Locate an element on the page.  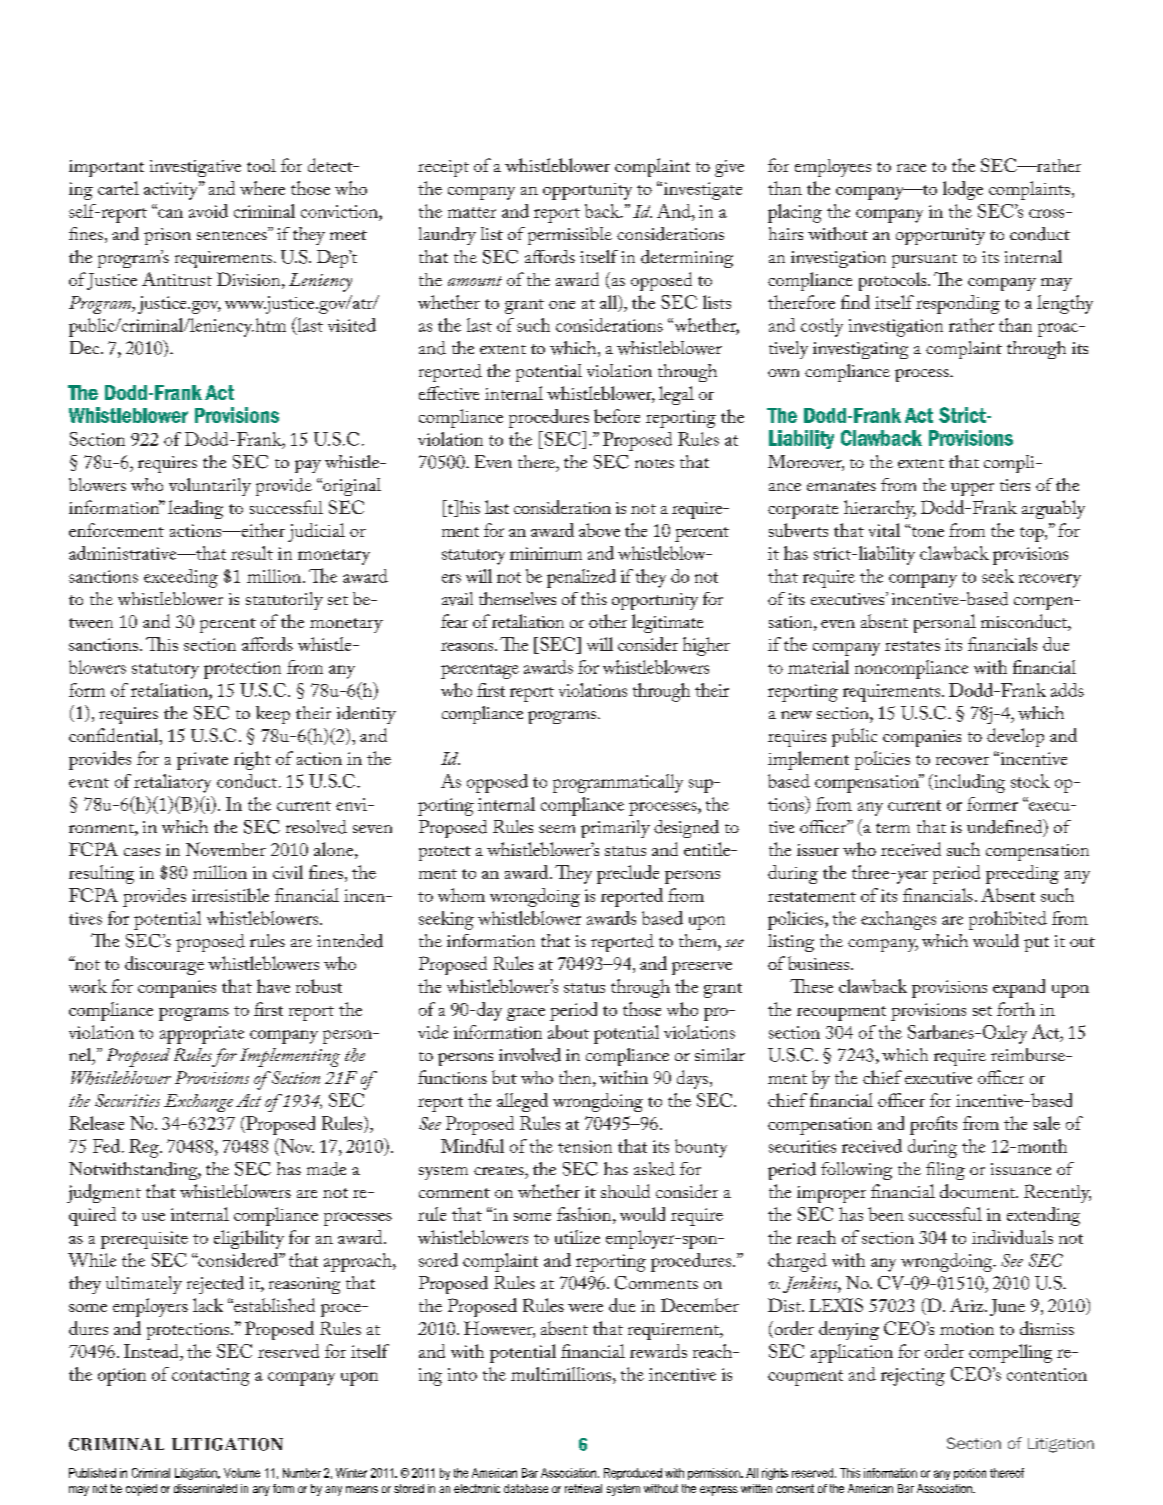
about is located at coordinates (568, 1032).
